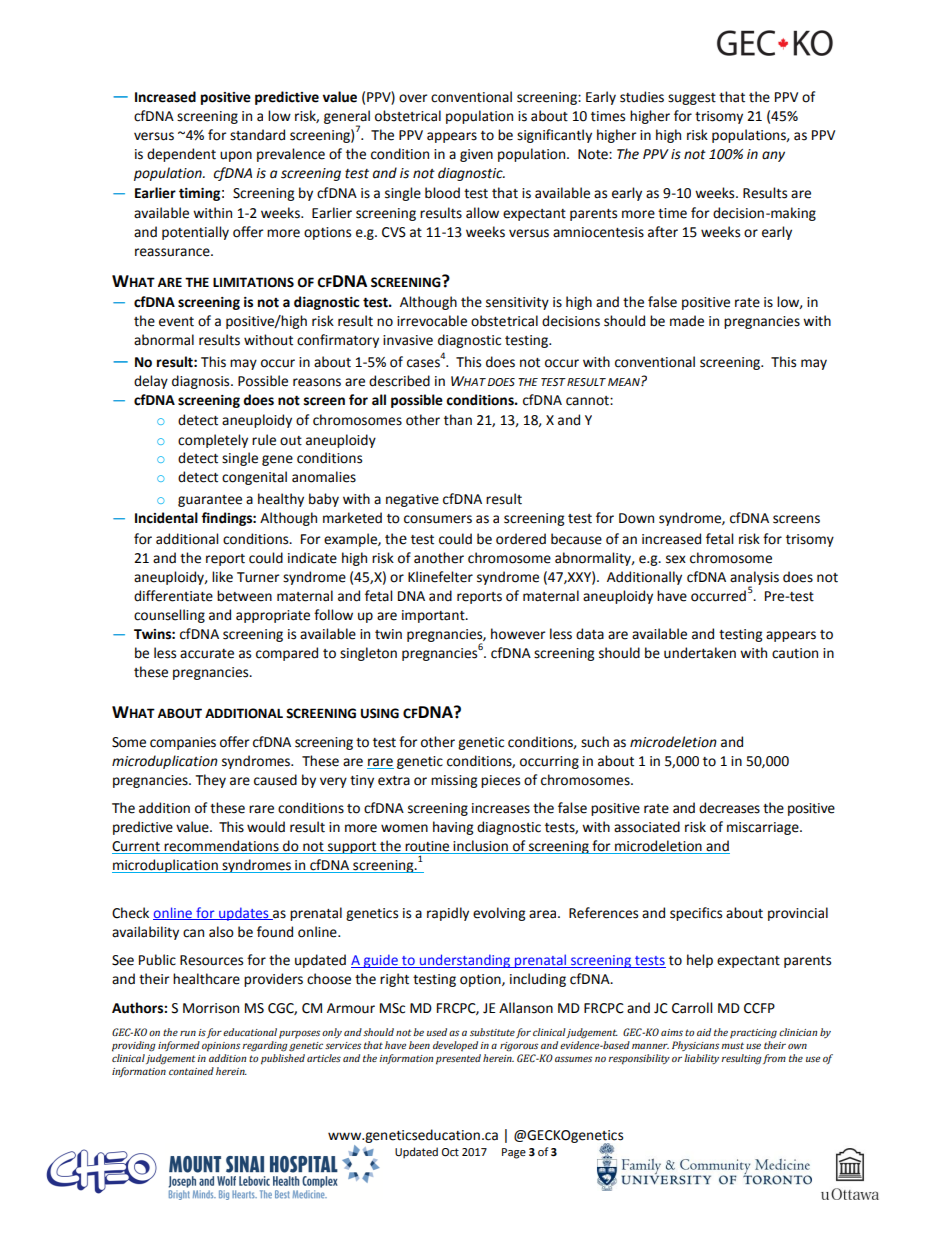  Describe the element at coordinates (692, 99) in the screenshot. I see `suggest` at that location.
